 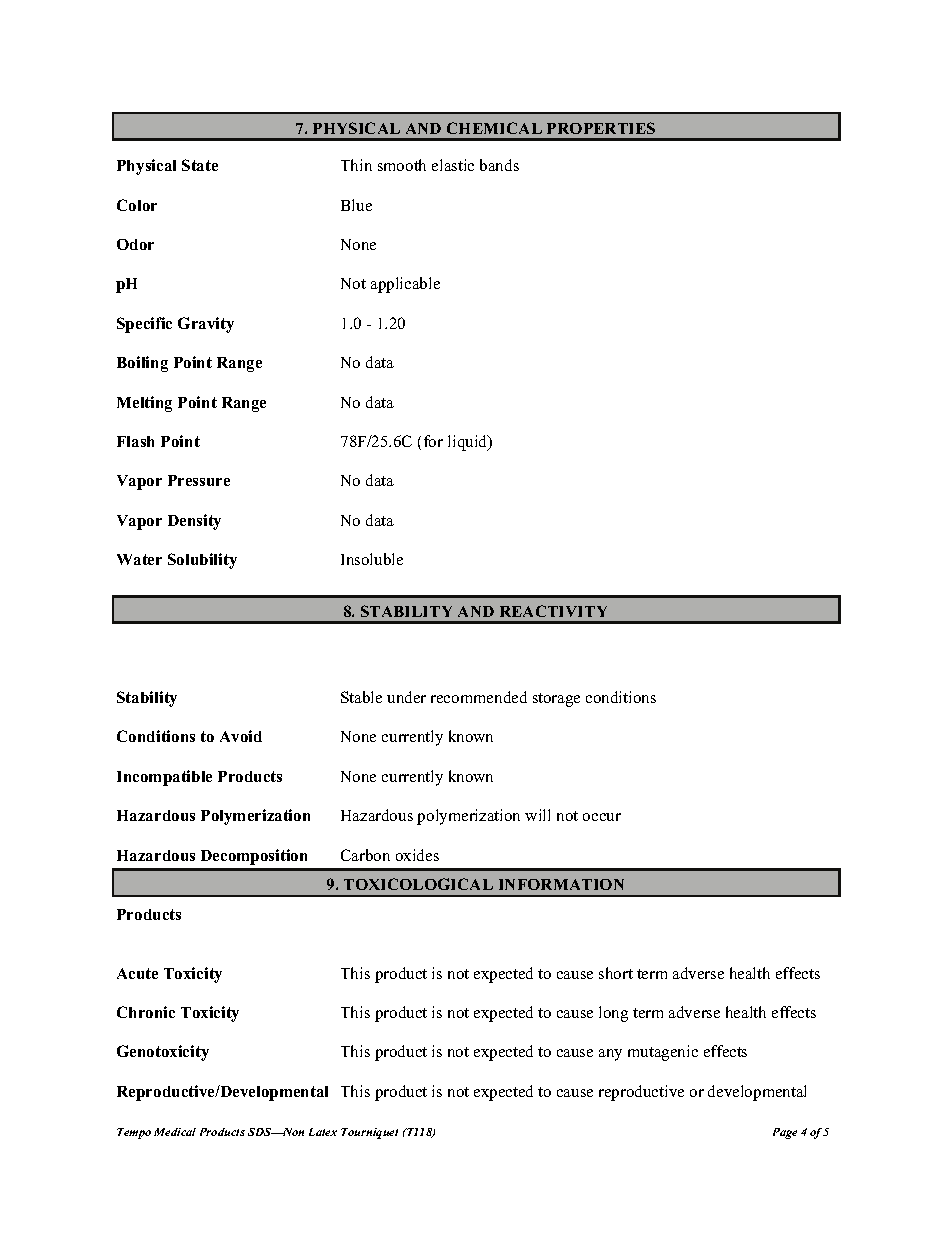 What do you see at coordinates (202, 561) in the screenshot?
I see `Solubility` at bounding box center [202, 561].
